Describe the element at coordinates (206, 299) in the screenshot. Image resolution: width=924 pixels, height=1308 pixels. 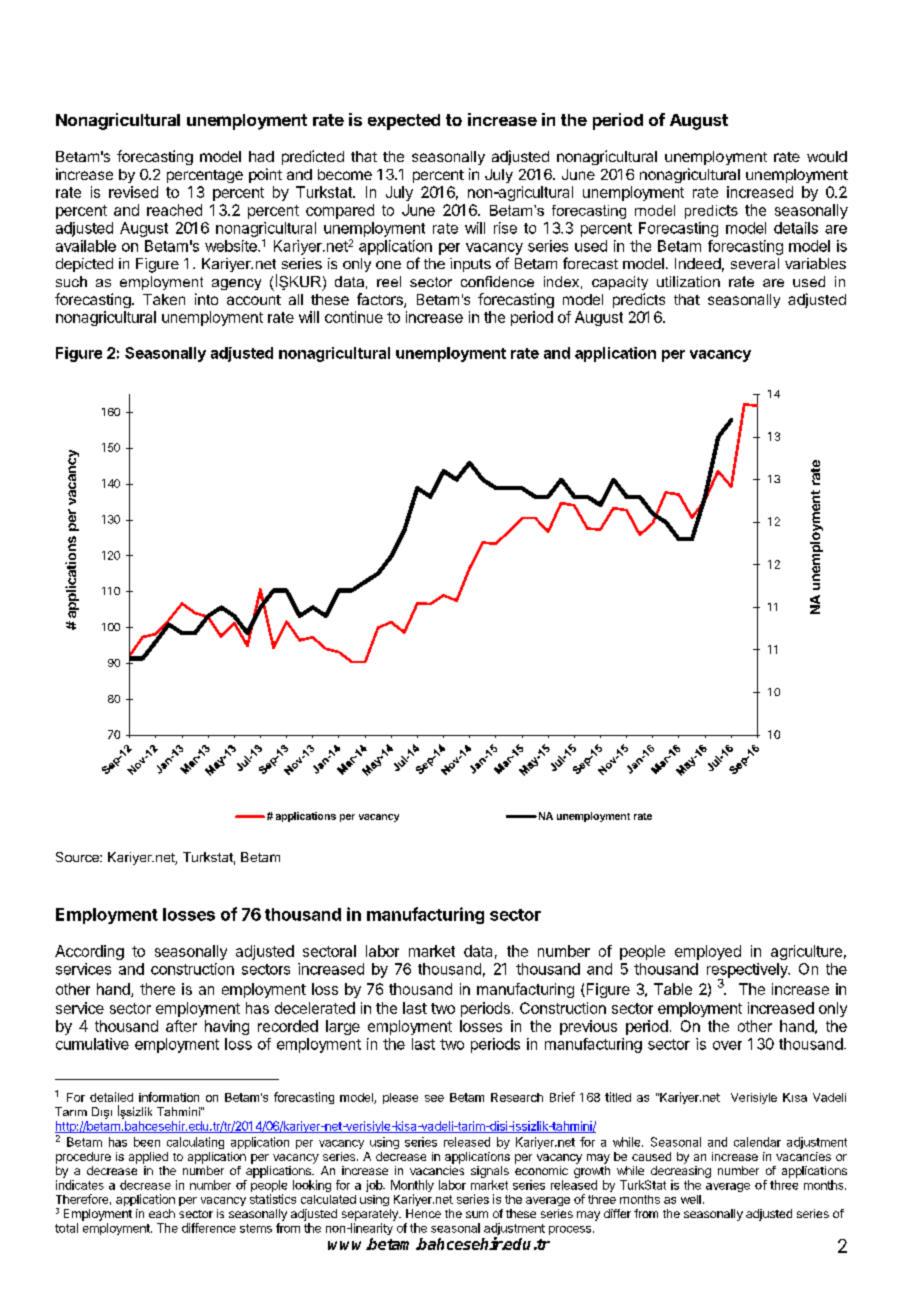
I see `into` at that location.
